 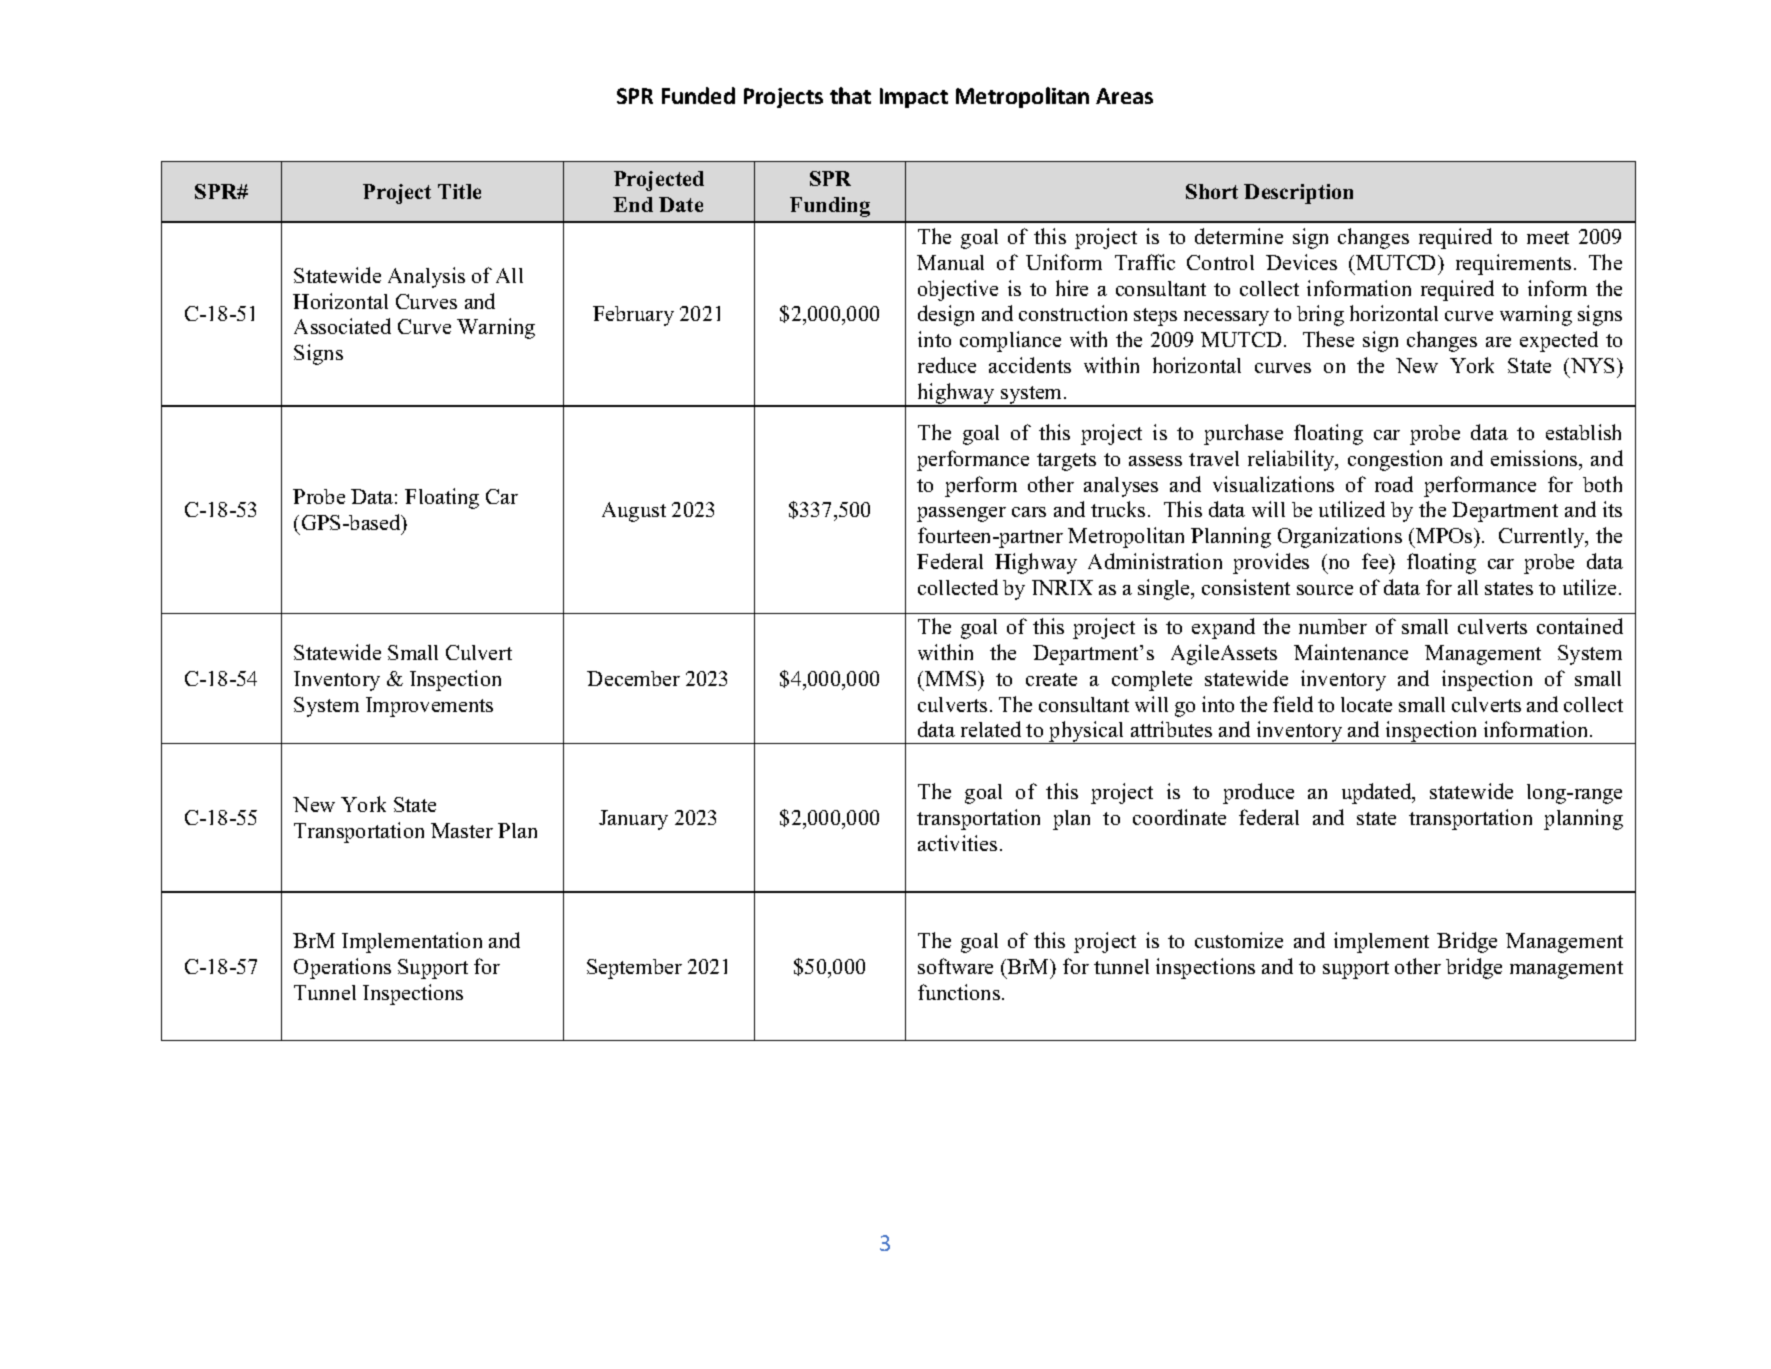 What do you see at coordinates (634, 969) in the image?
I see `September` at bounding box center [634, 969].
